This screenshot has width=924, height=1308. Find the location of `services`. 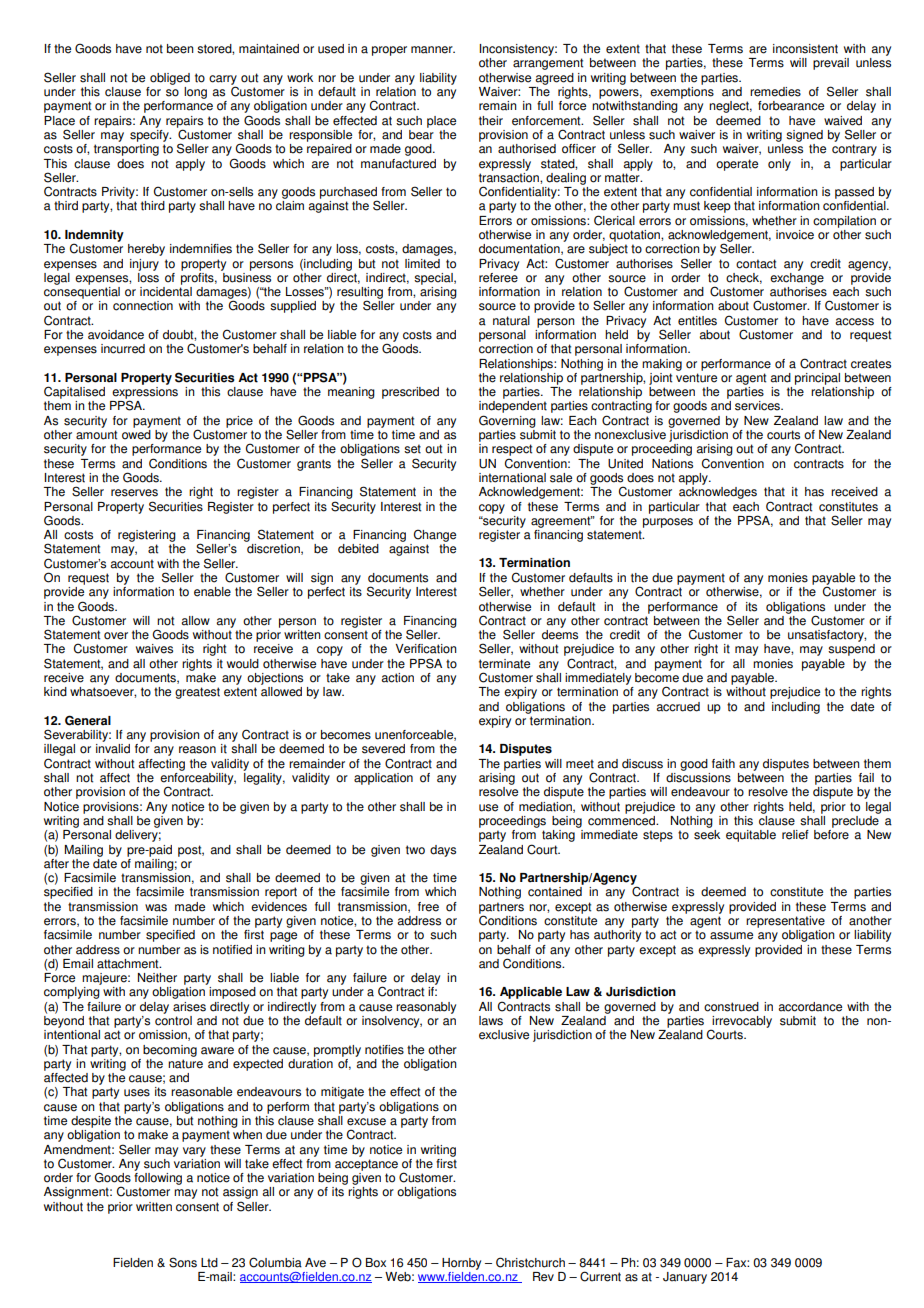

services is located at coordinates (758, 406).
